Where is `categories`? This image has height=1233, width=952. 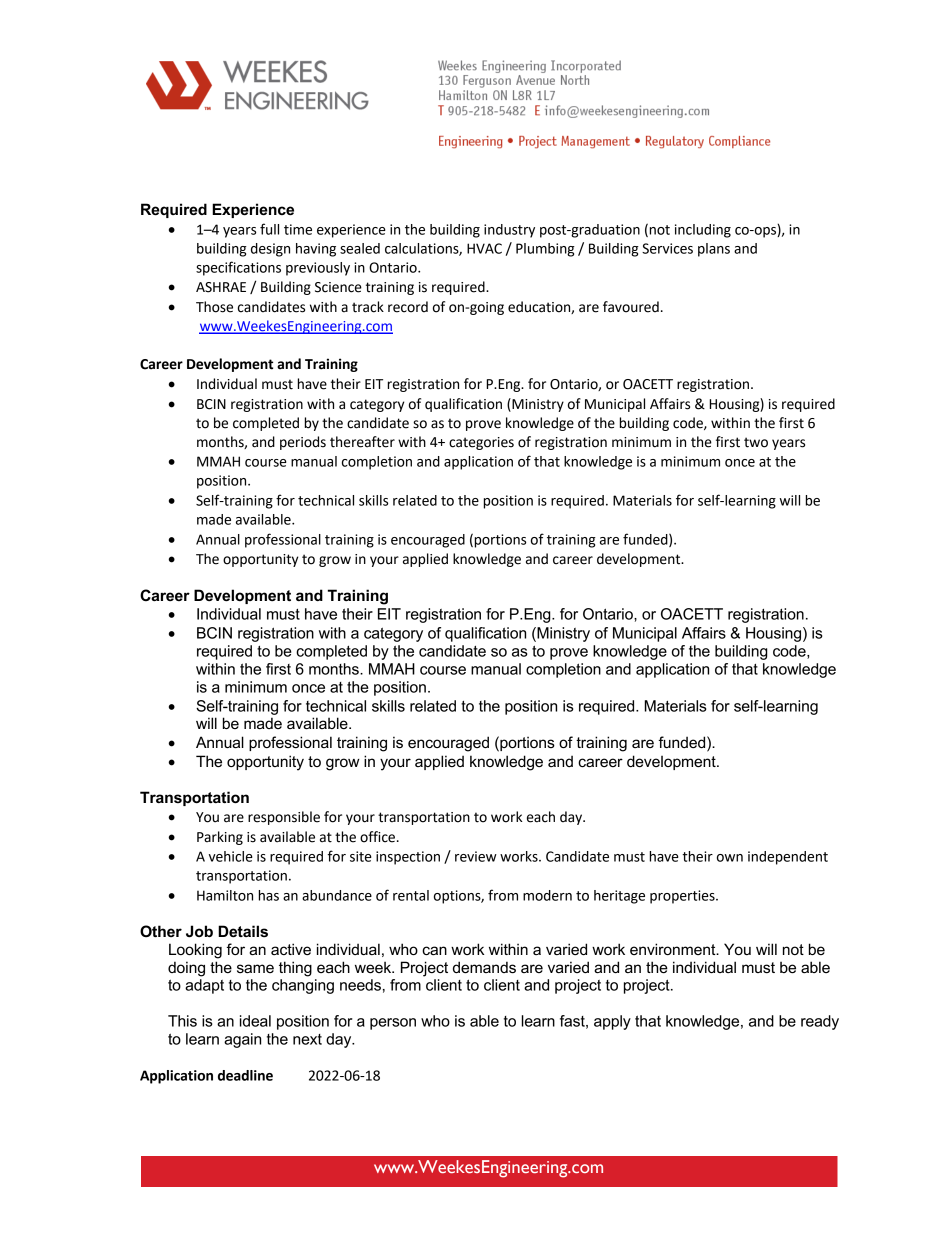 categories is located at coordinates (481, 443).
